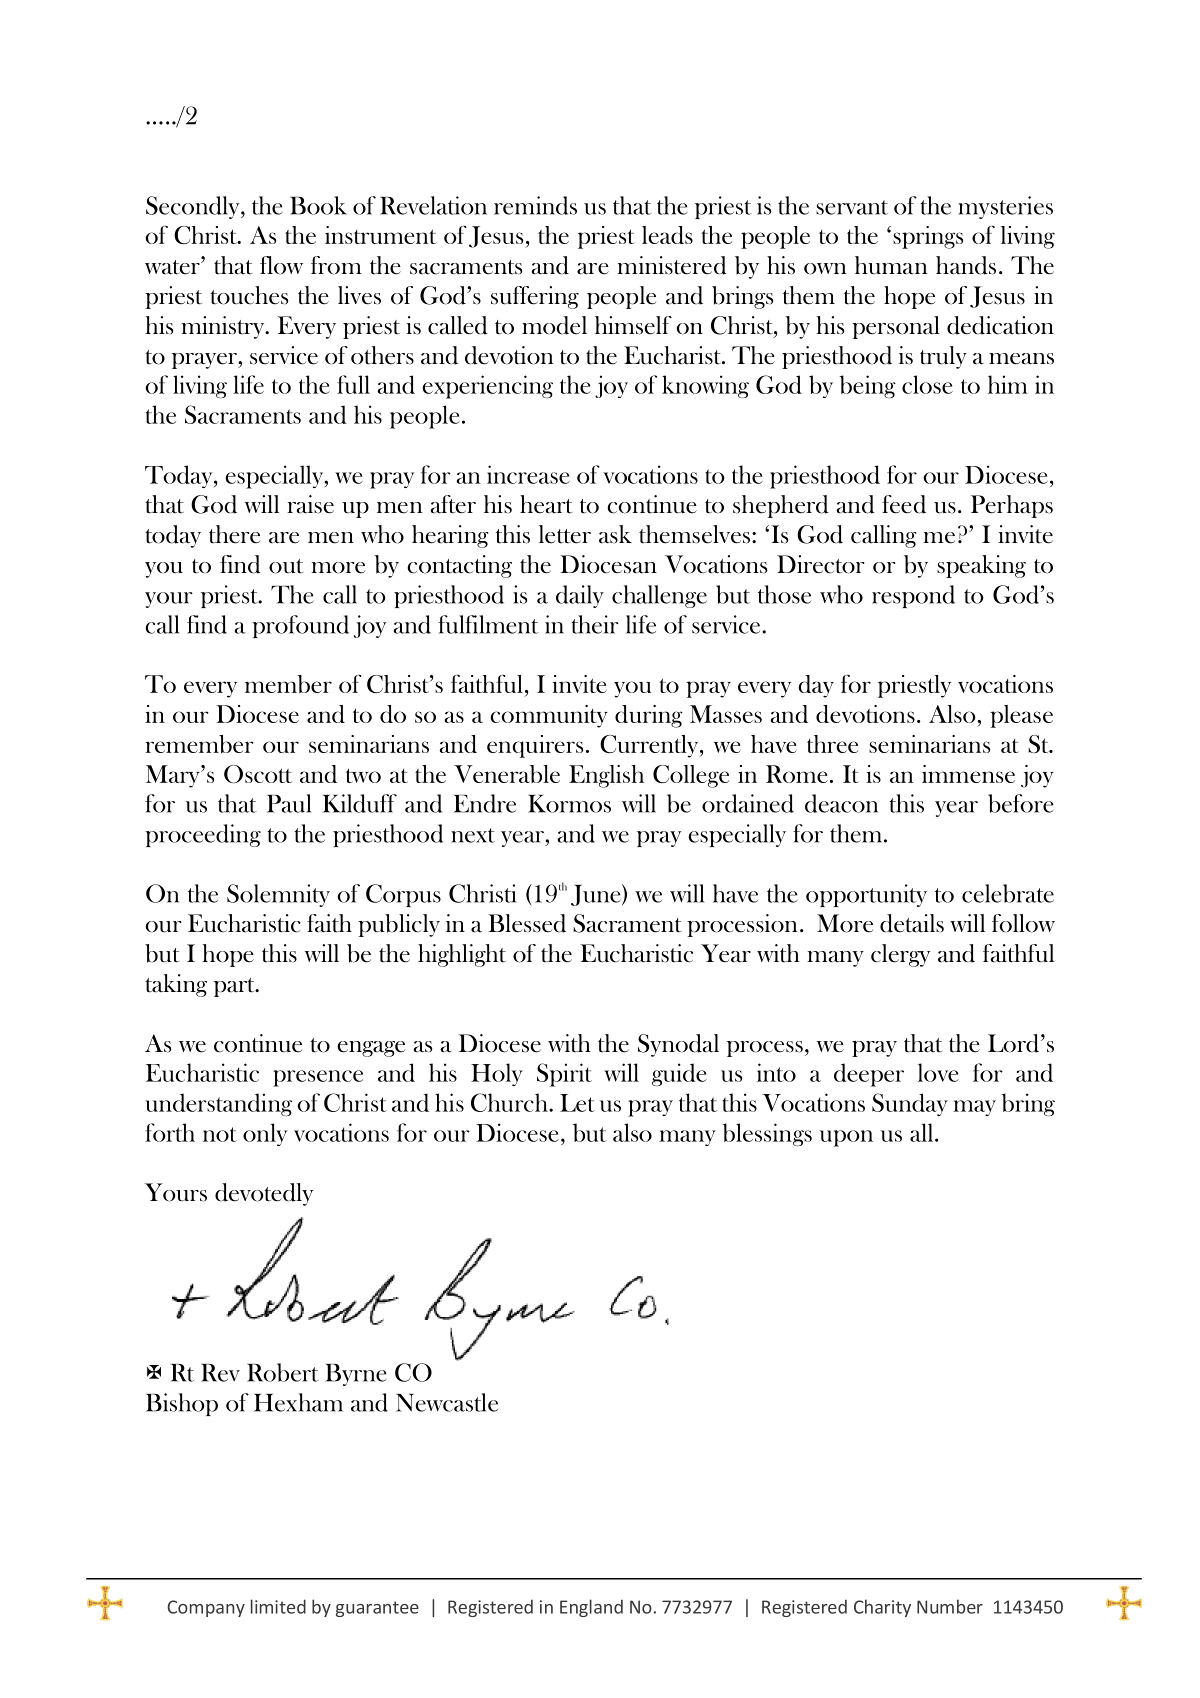 This image has width=1200, height=1698. I want to click on Paul, so click(289, 803).
